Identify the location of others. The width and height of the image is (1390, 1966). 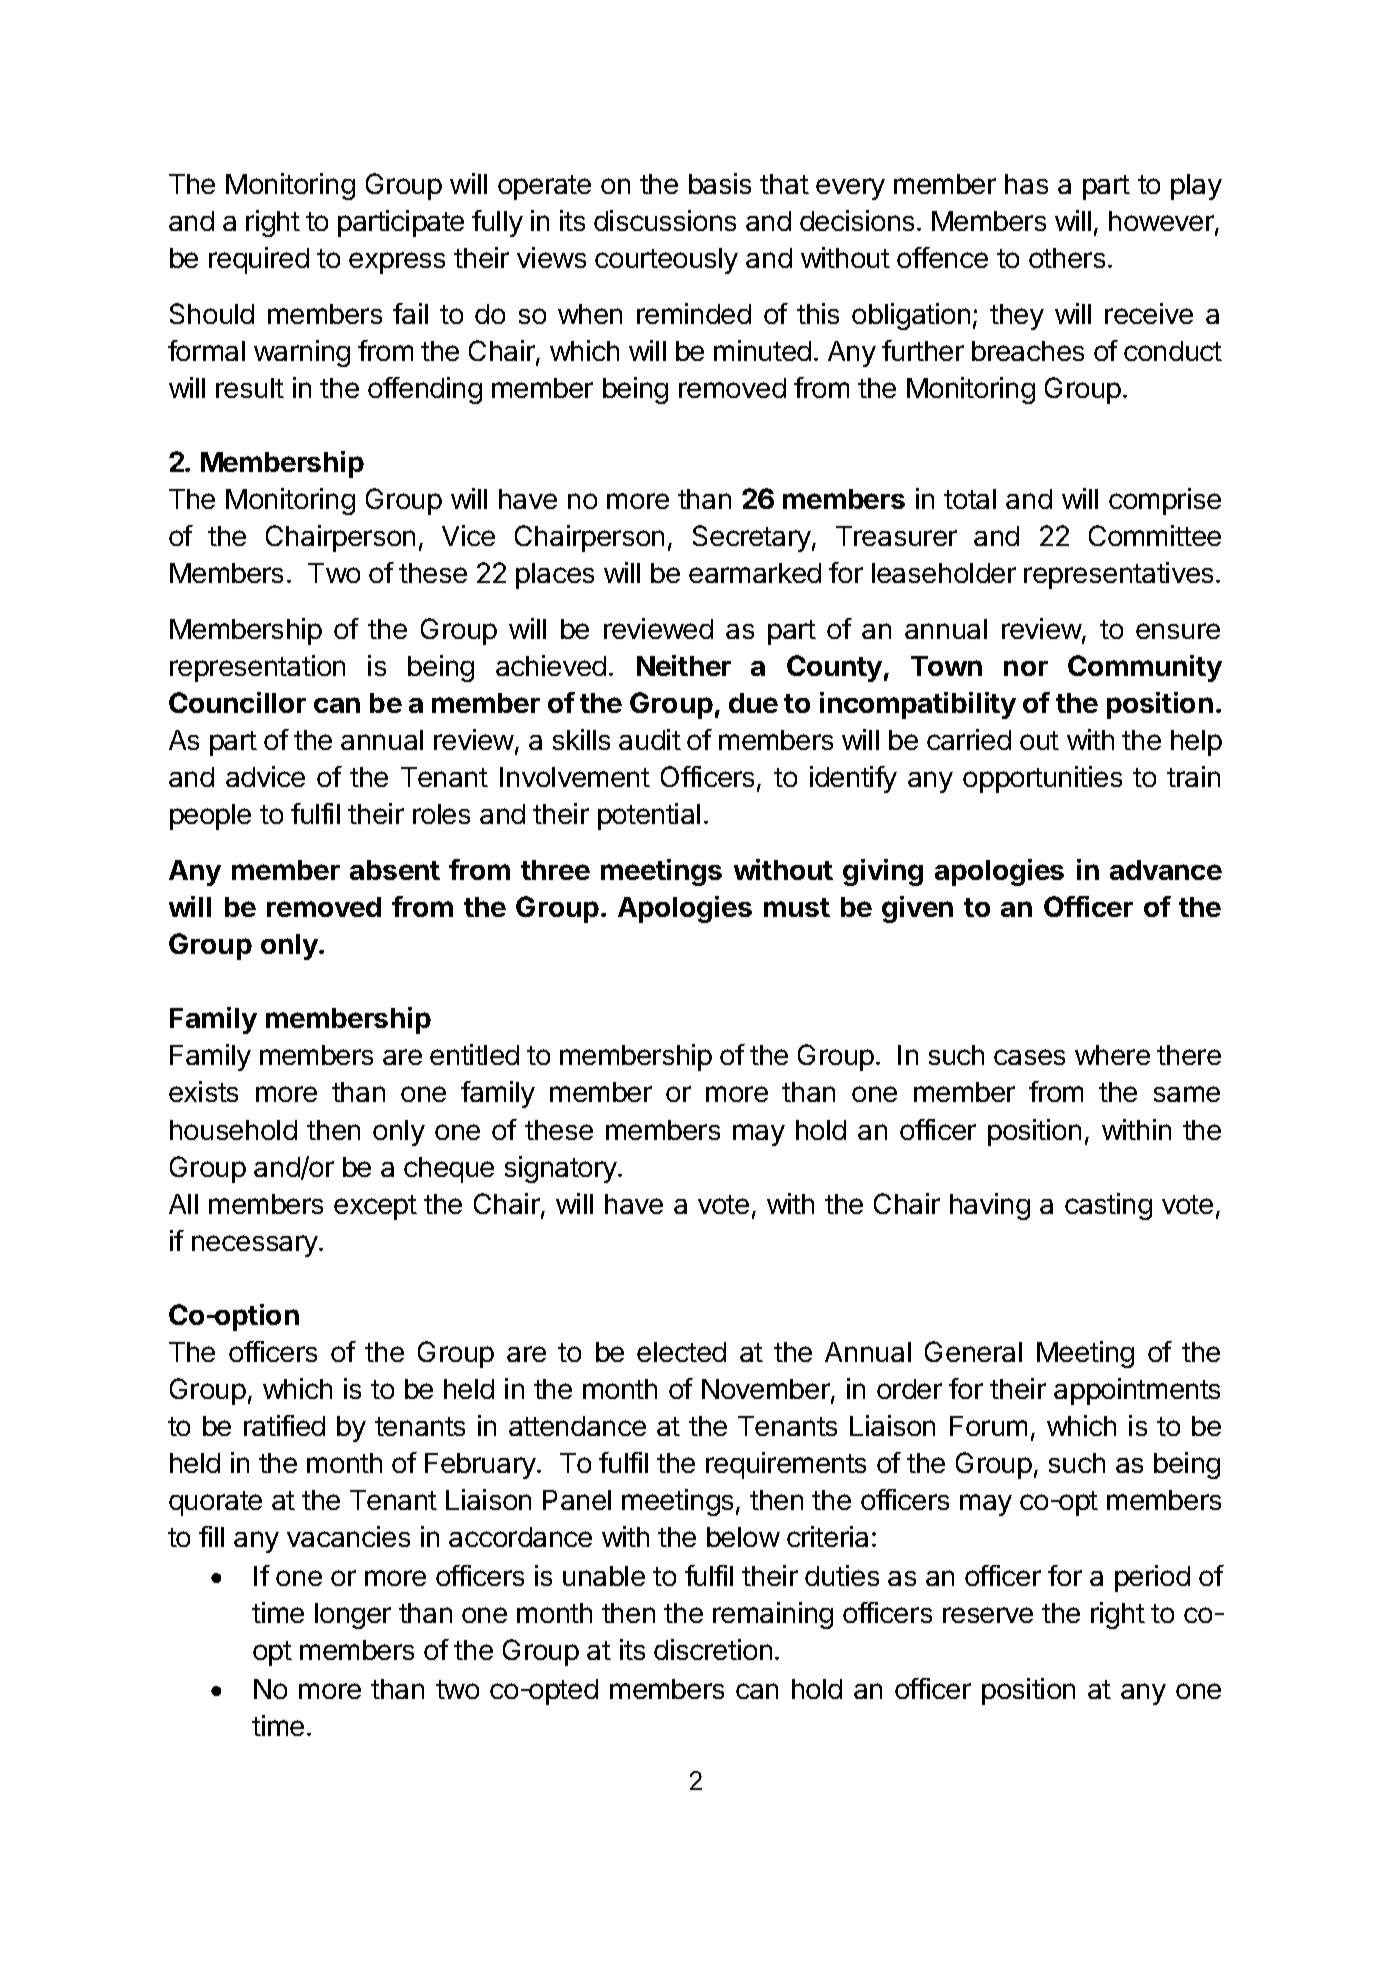
(1067, 258).
